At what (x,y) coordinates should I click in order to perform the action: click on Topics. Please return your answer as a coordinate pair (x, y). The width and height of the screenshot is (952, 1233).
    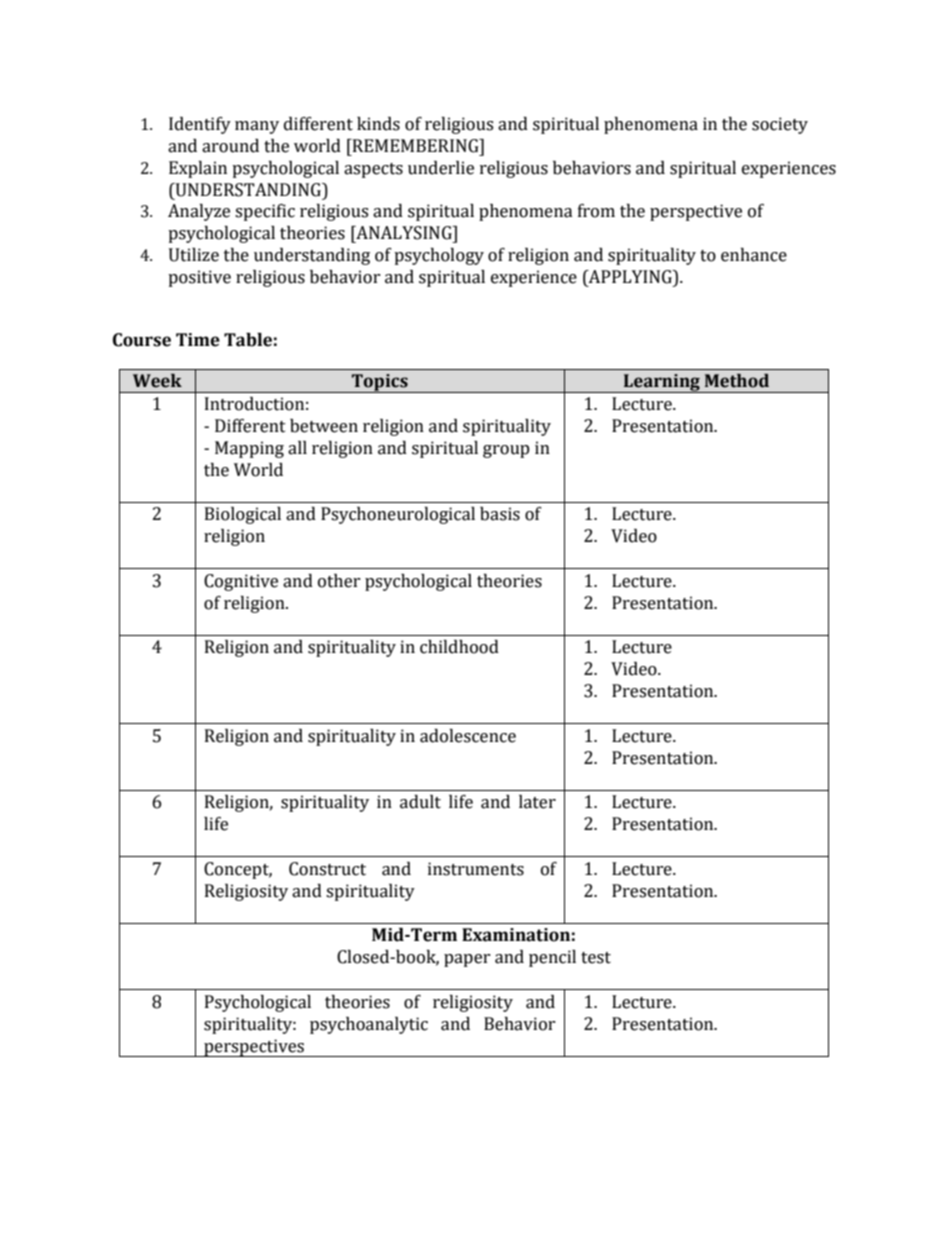
    Looking at the image, I should click on (380, 383).
